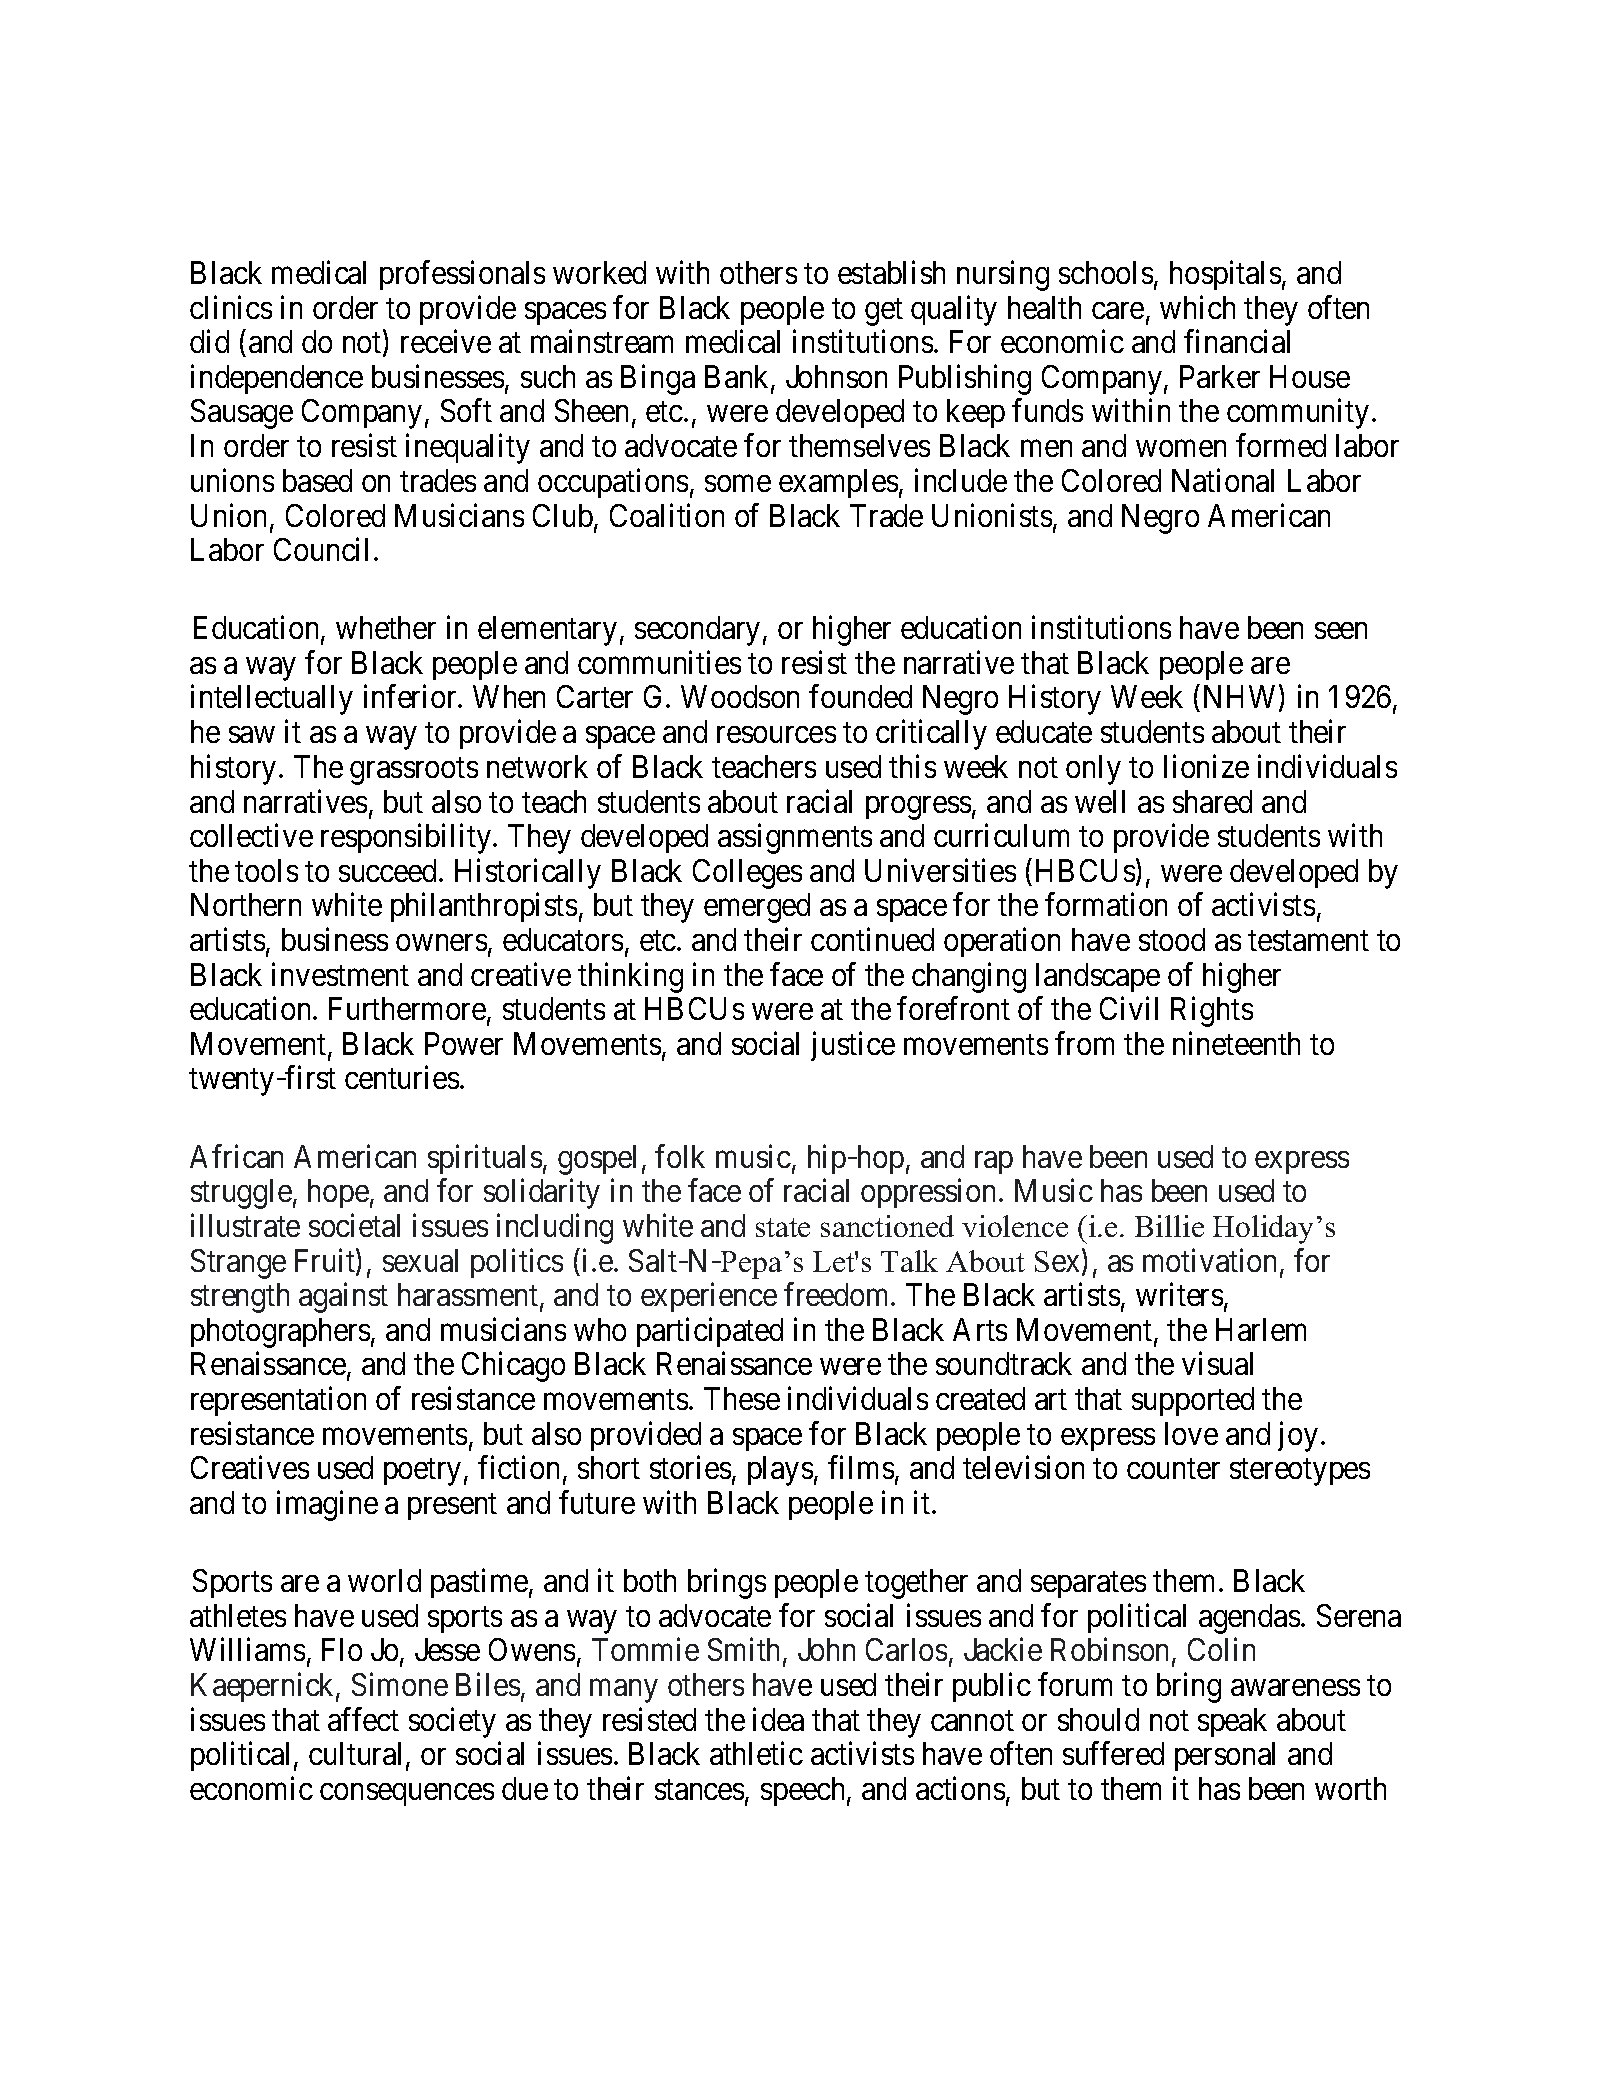 This document has width=1610, height=2083. Describe the element at coordinates (358, 1755) in the document. I see `cultural` at that location.
